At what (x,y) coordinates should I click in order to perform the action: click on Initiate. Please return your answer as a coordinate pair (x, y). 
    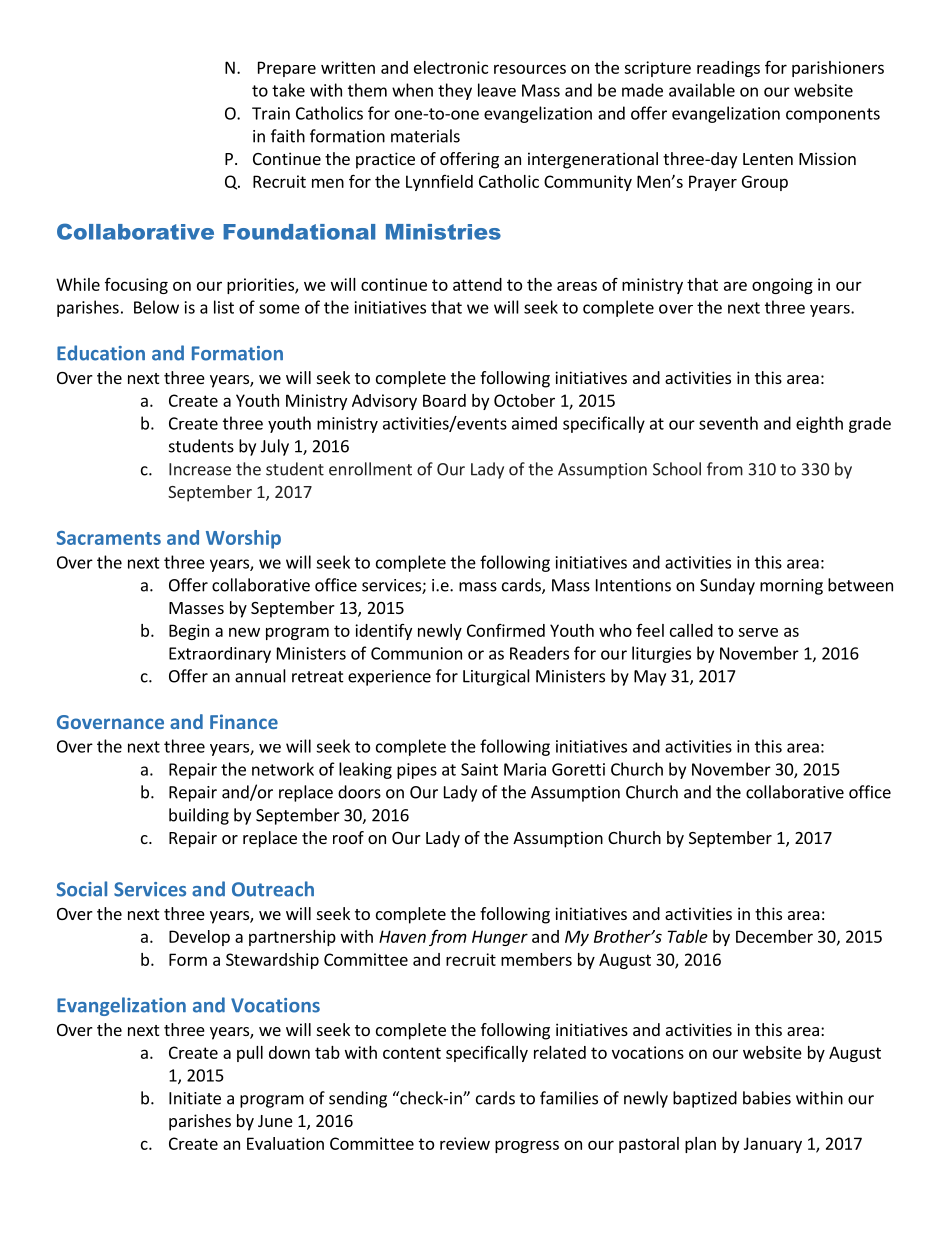
    Looking at the image, I should click on (195, 1098).
